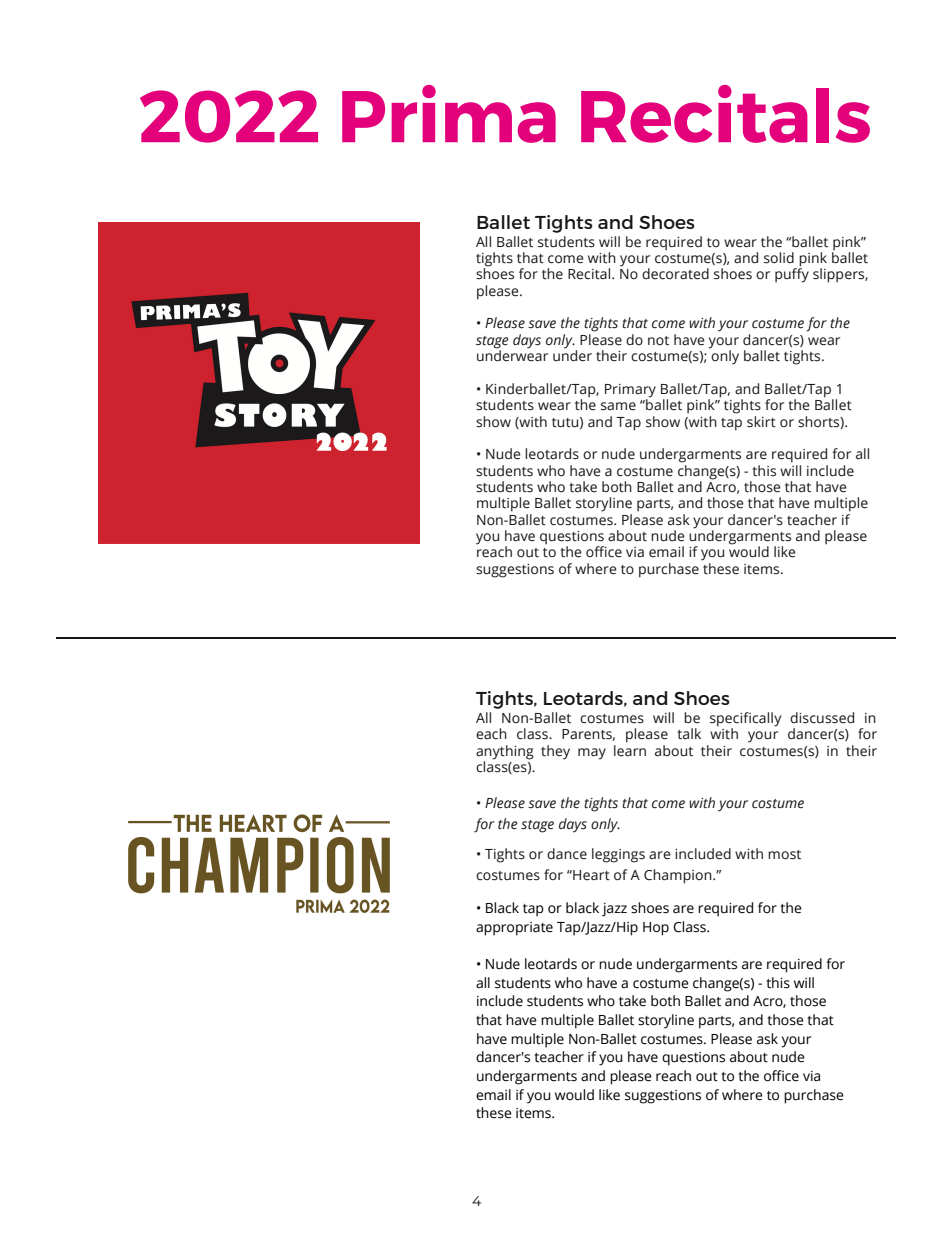 This screenshot has width=952, height=1233. Describe the element at coordinates (761, 422) in the screenshot. I see `skirt` at that location.
